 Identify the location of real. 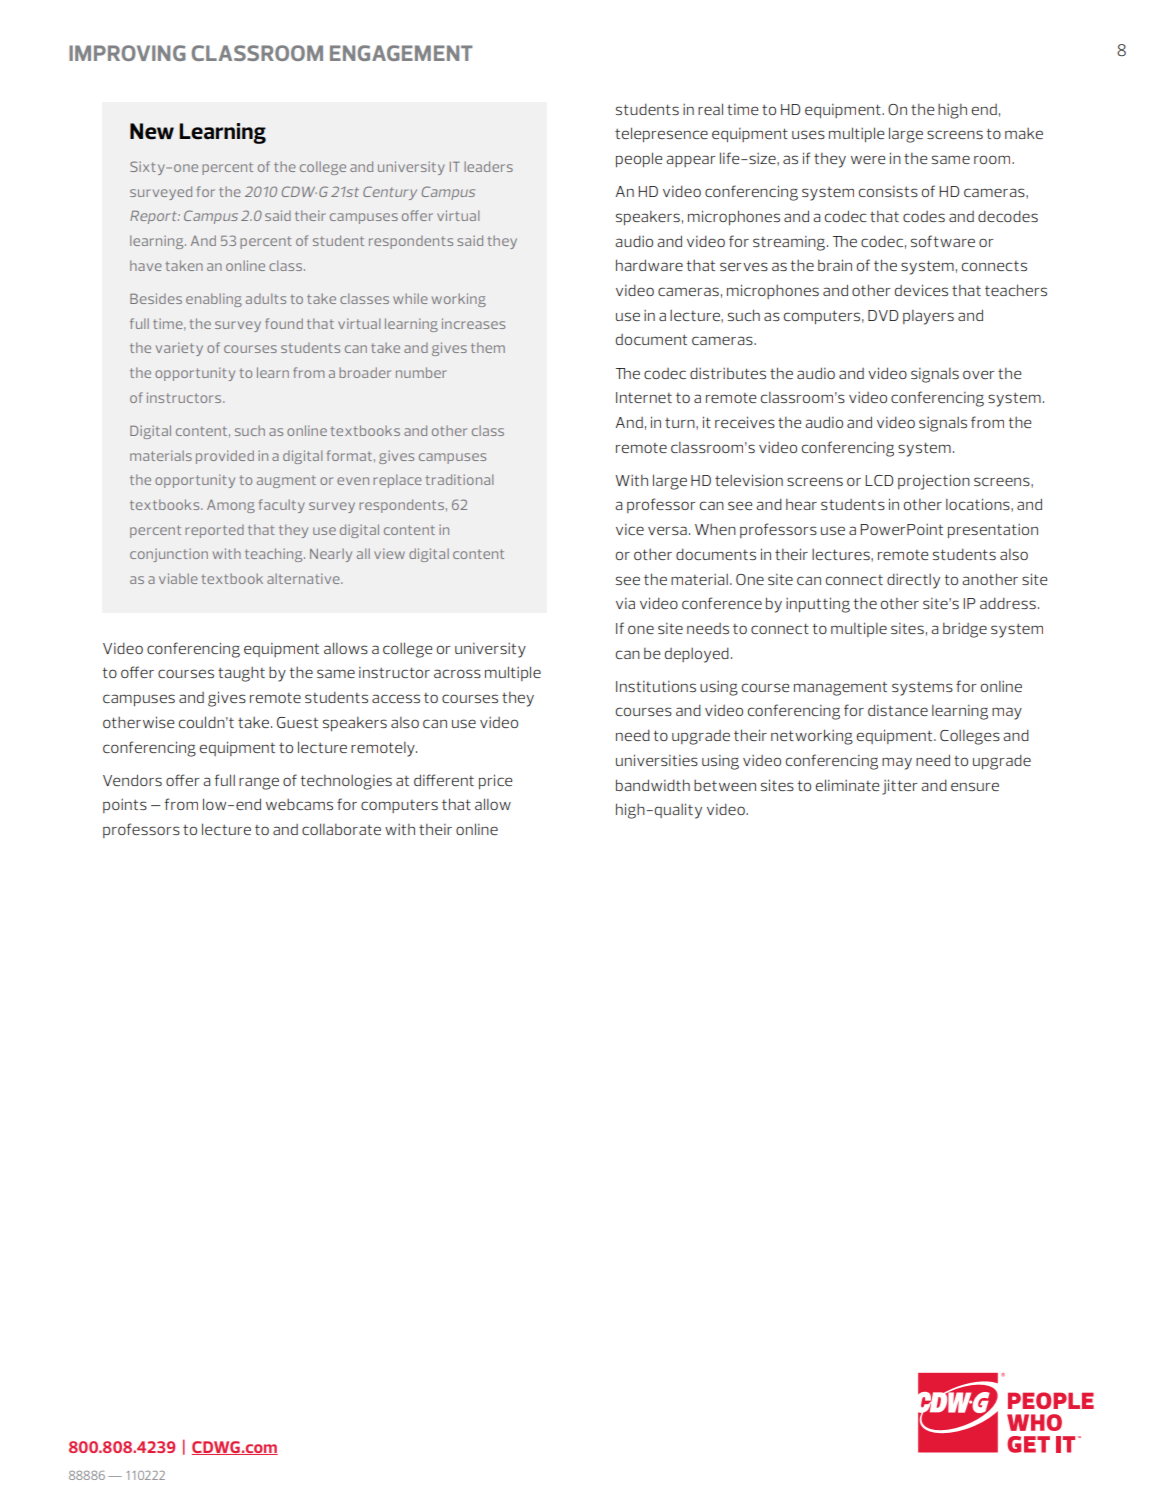
(710, 109).
